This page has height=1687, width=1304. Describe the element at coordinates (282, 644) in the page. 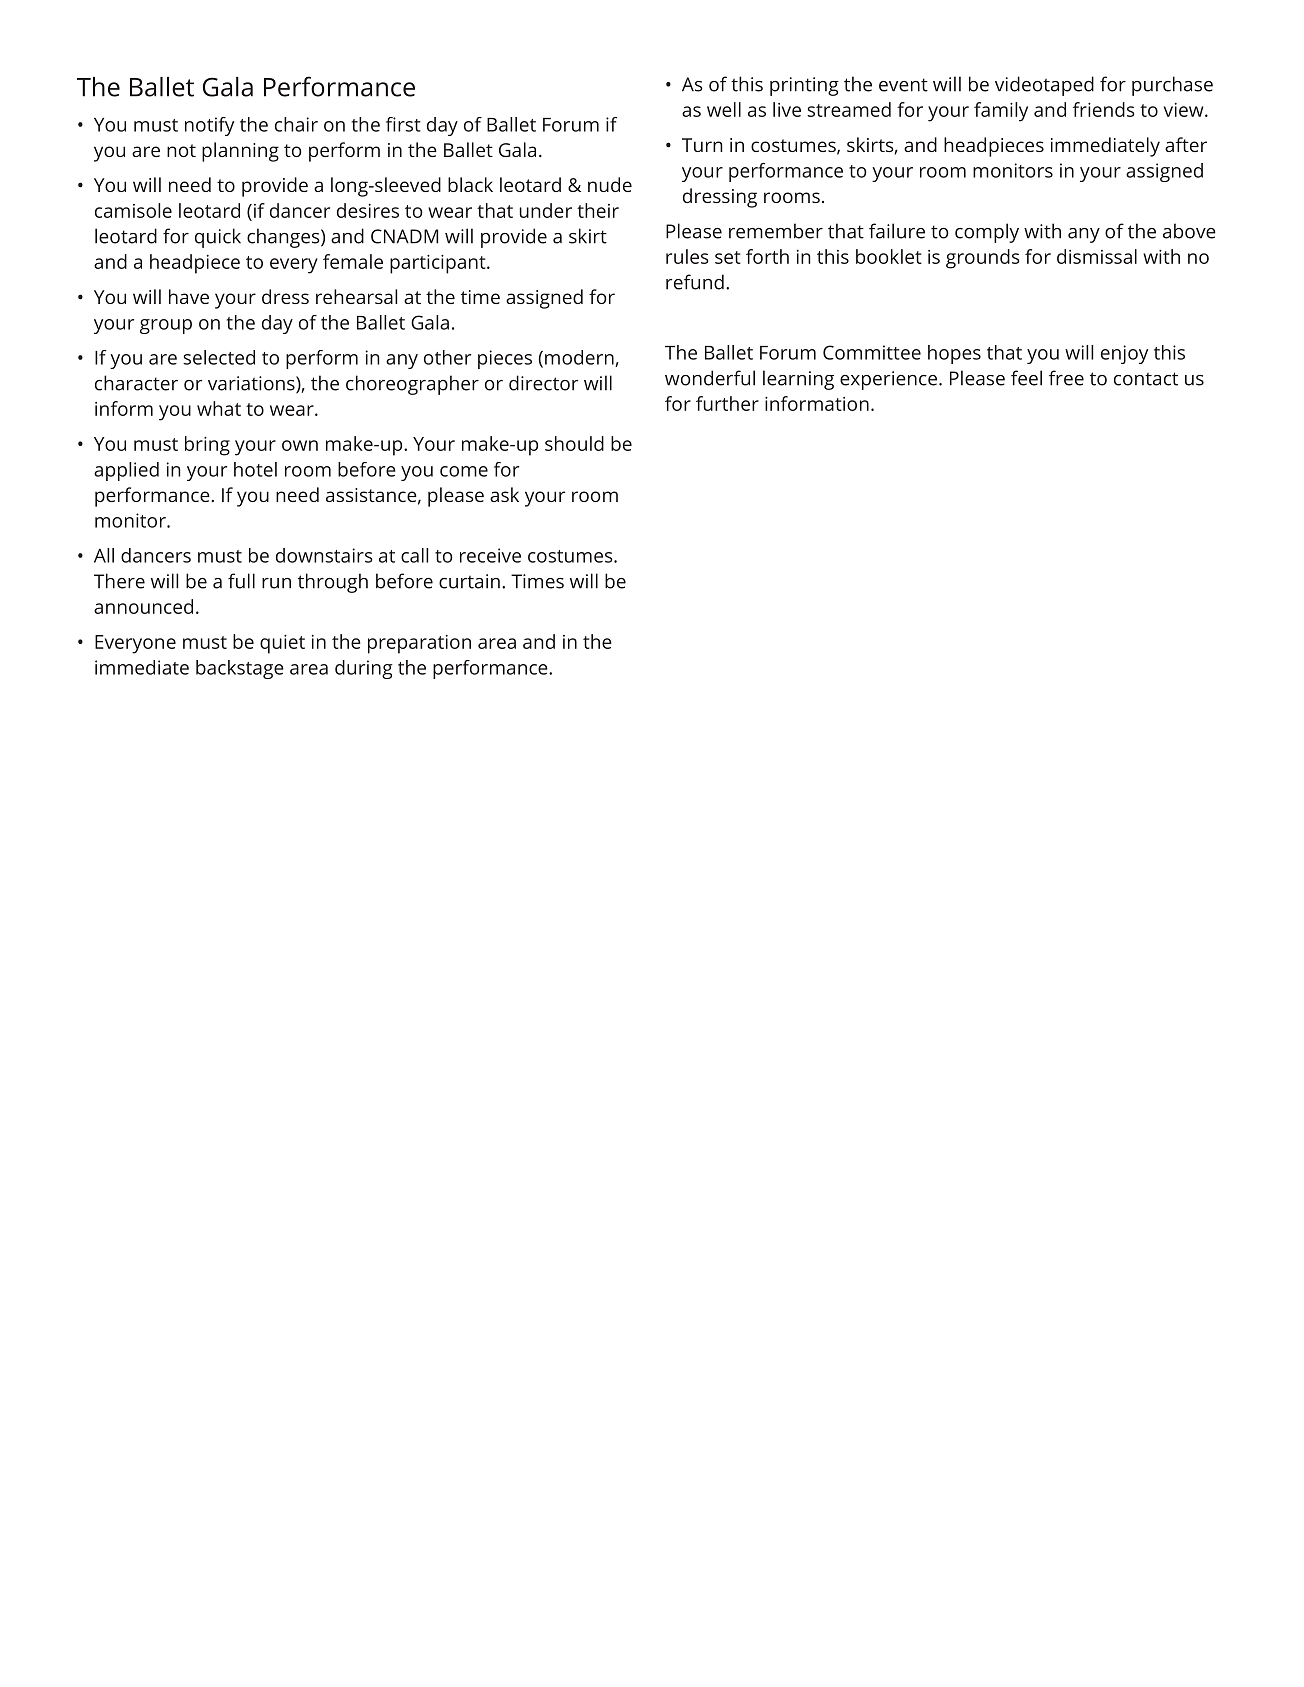

I see `quiet` at that location.
